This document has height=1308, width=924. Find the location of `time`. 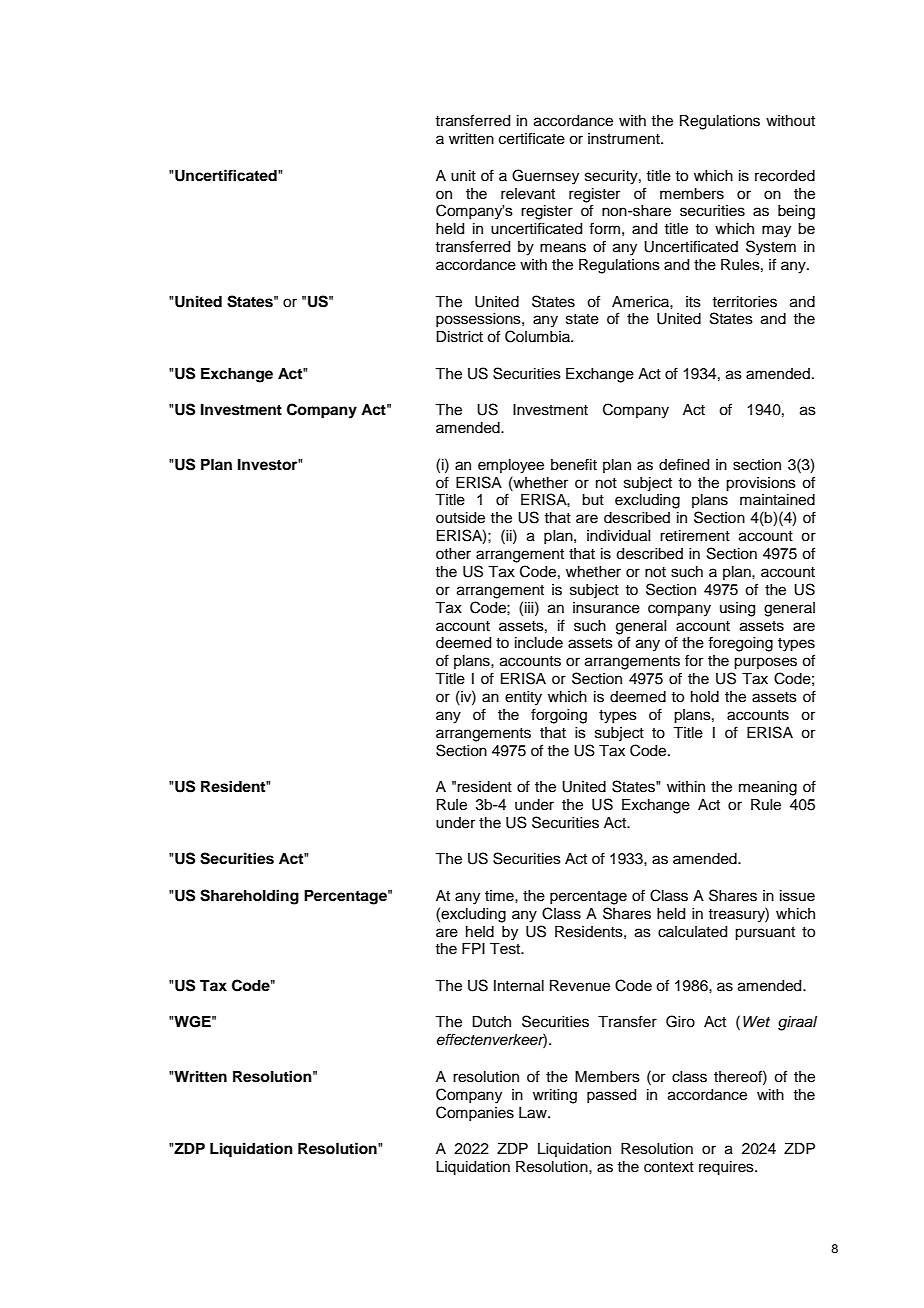

time is located at coordinates (500, 896).
